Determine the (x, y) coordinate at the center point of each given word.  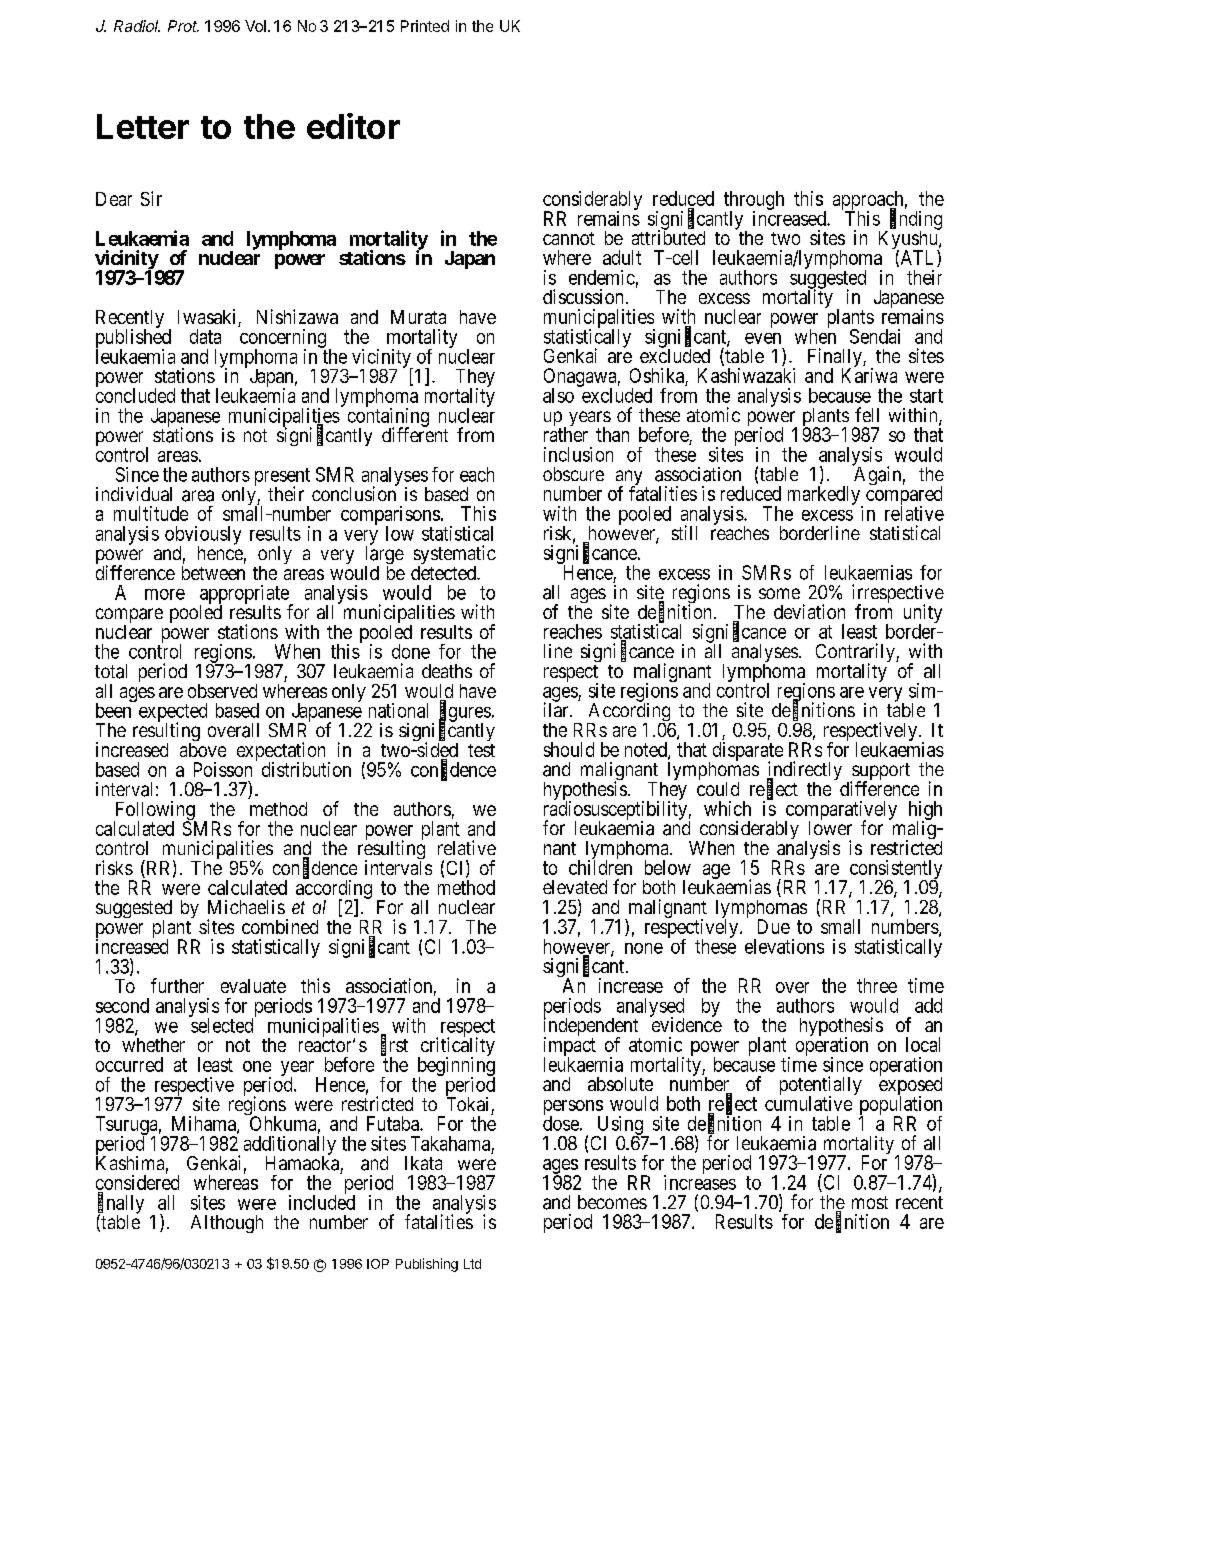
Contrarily (856, 654)
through (754, 201)
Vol (255, 26)
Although (227, 1224)
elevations (784, 946)
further (177, 985)
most (870, 1202)
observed (222, 691)
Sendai (875, 336)
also (558, 395)
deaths (447, 671)
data (205, 336)
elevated (575, 887)
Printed (425, 26)
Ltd (472, 1264)
